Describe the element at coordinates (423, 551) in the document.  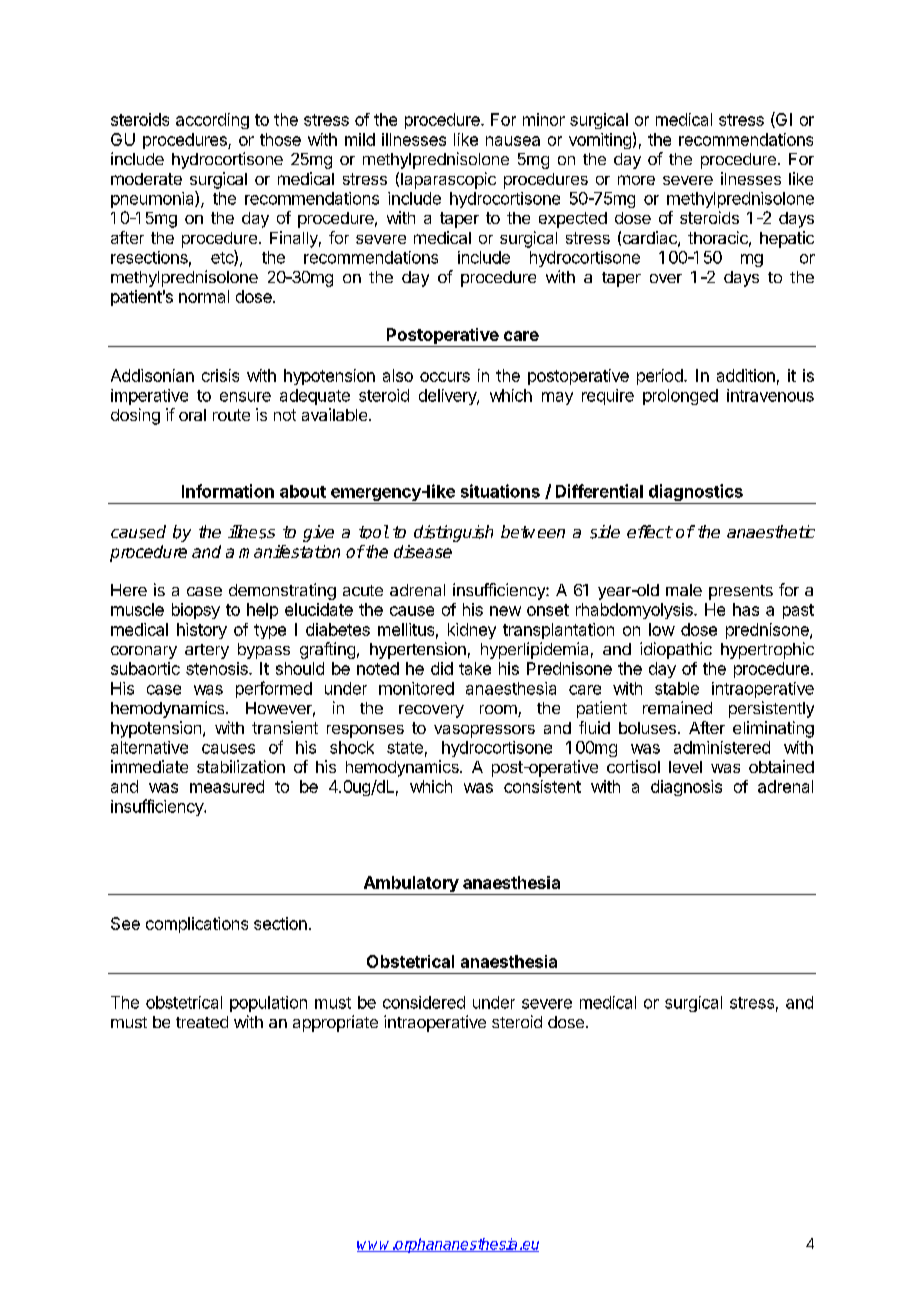
I see `disease` at that location.
